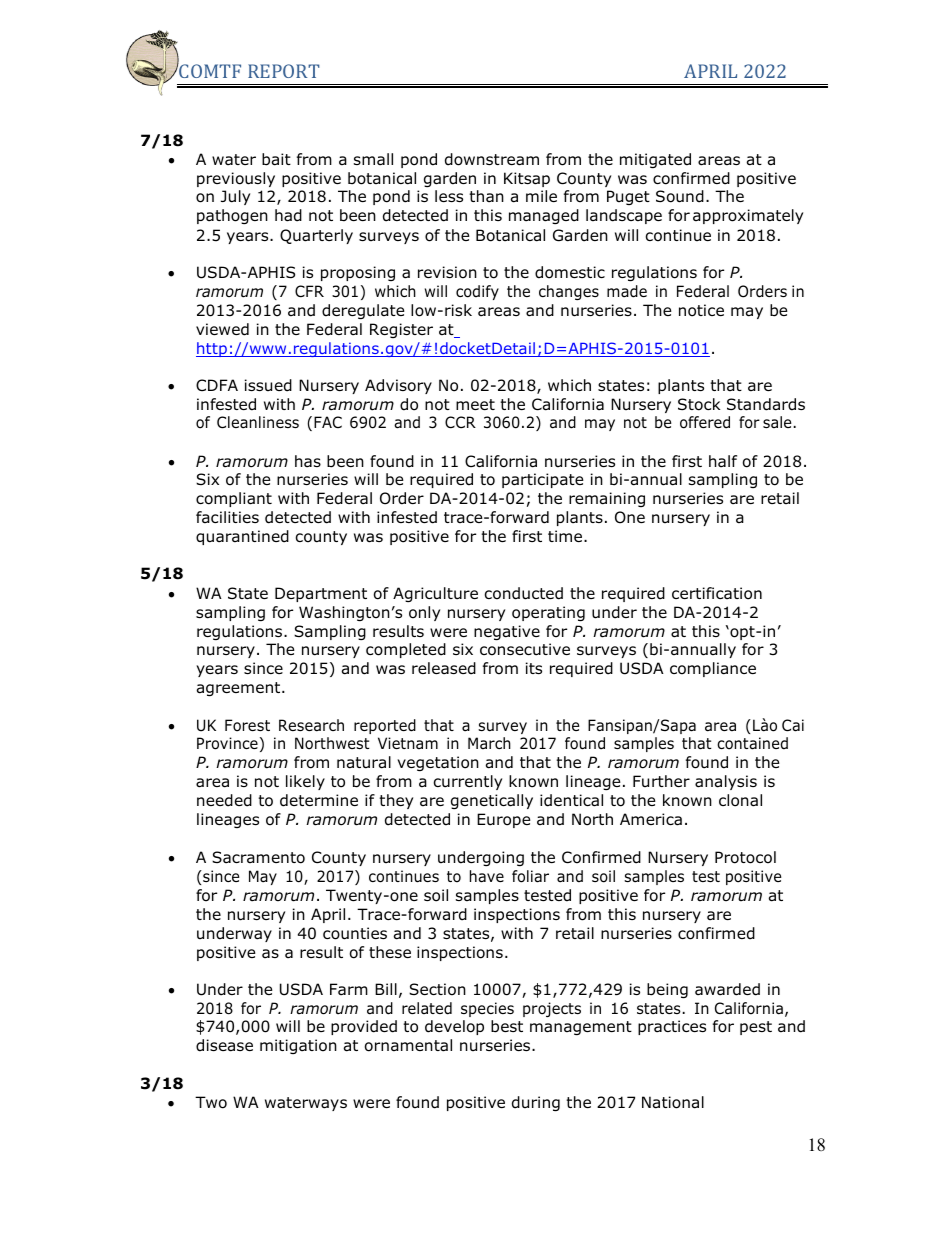 Image resolution: width=952 pixels, height=1233 pixels. What do you see at coordinates (321, 594) in the document?
I see `Department` at bounding box center [321, 594].
